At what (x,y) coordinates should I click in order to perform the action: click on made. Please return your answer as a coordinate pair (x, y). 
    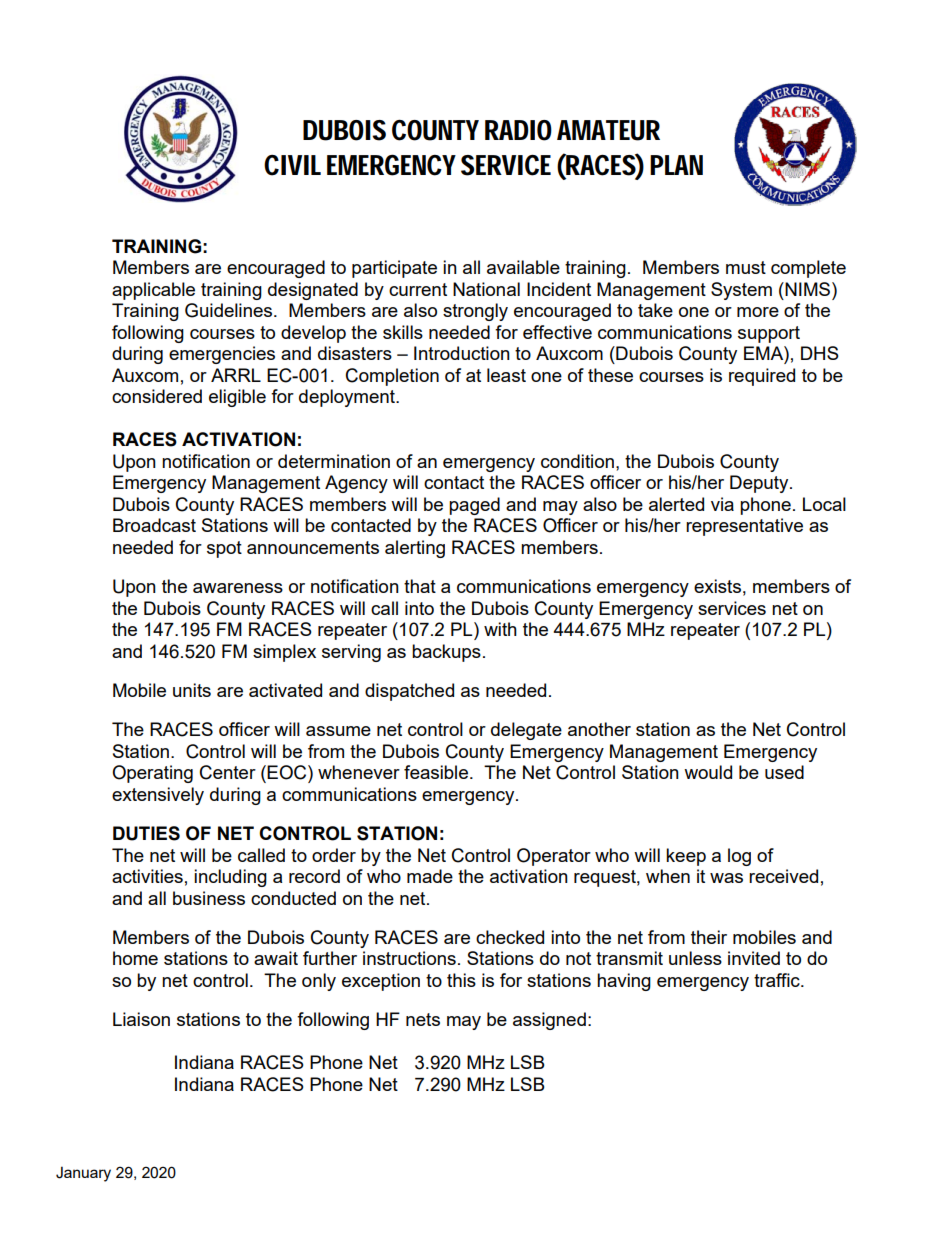
    Looking at the image, I should click on (430, 876).
